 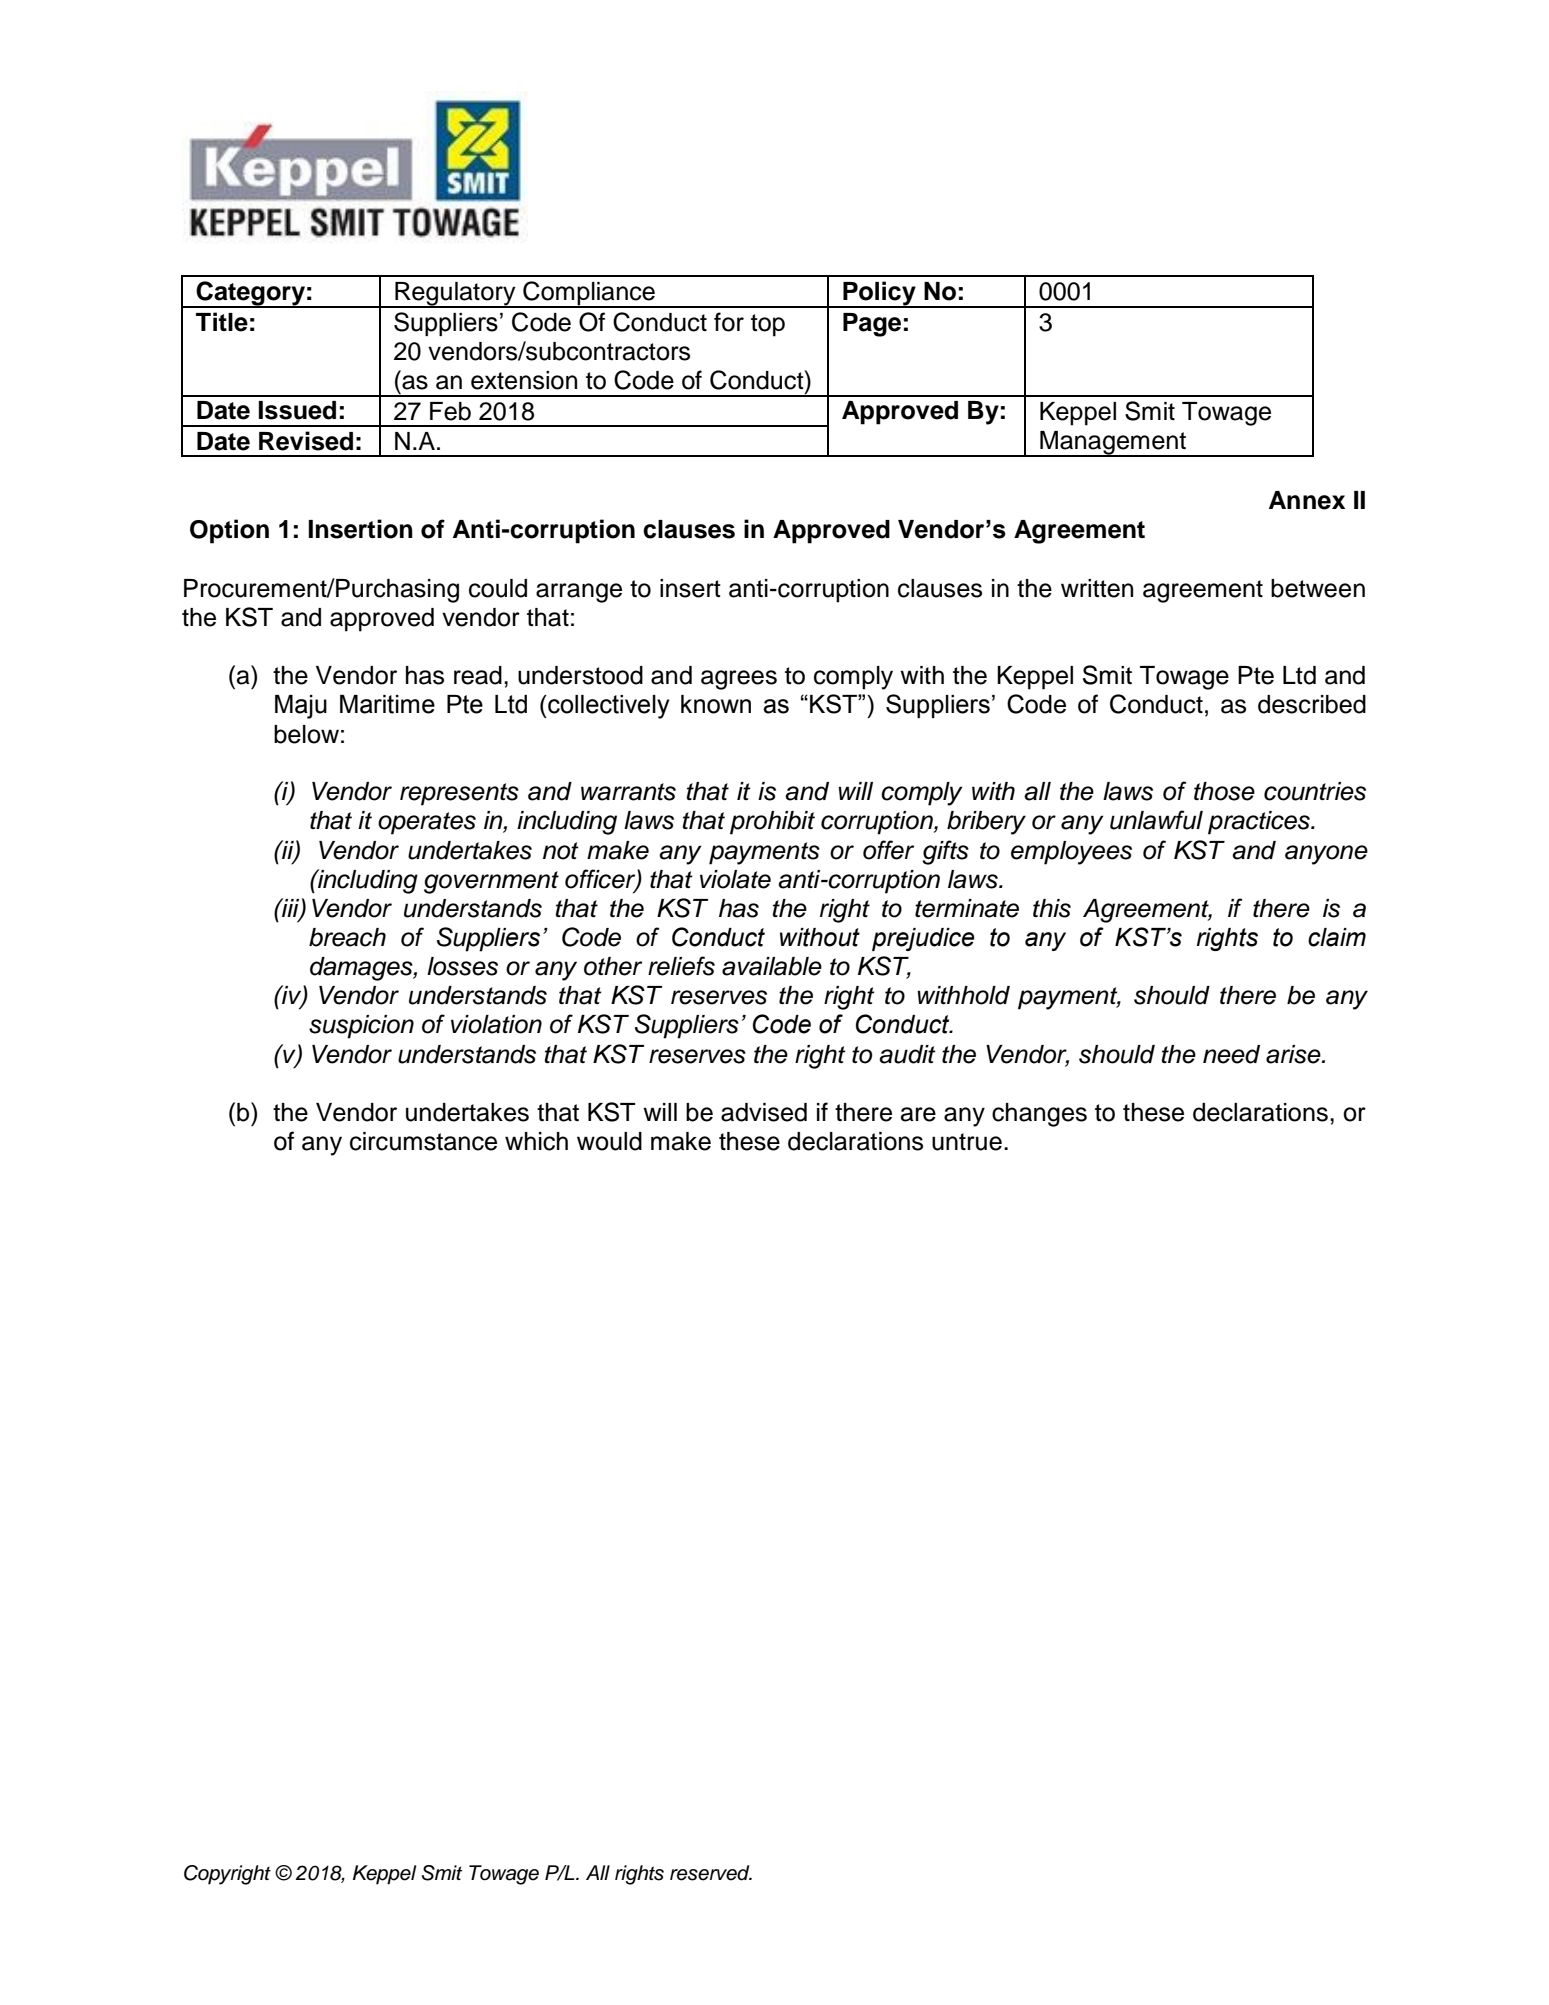 I want to click on top, so click(x=768, y=325).
